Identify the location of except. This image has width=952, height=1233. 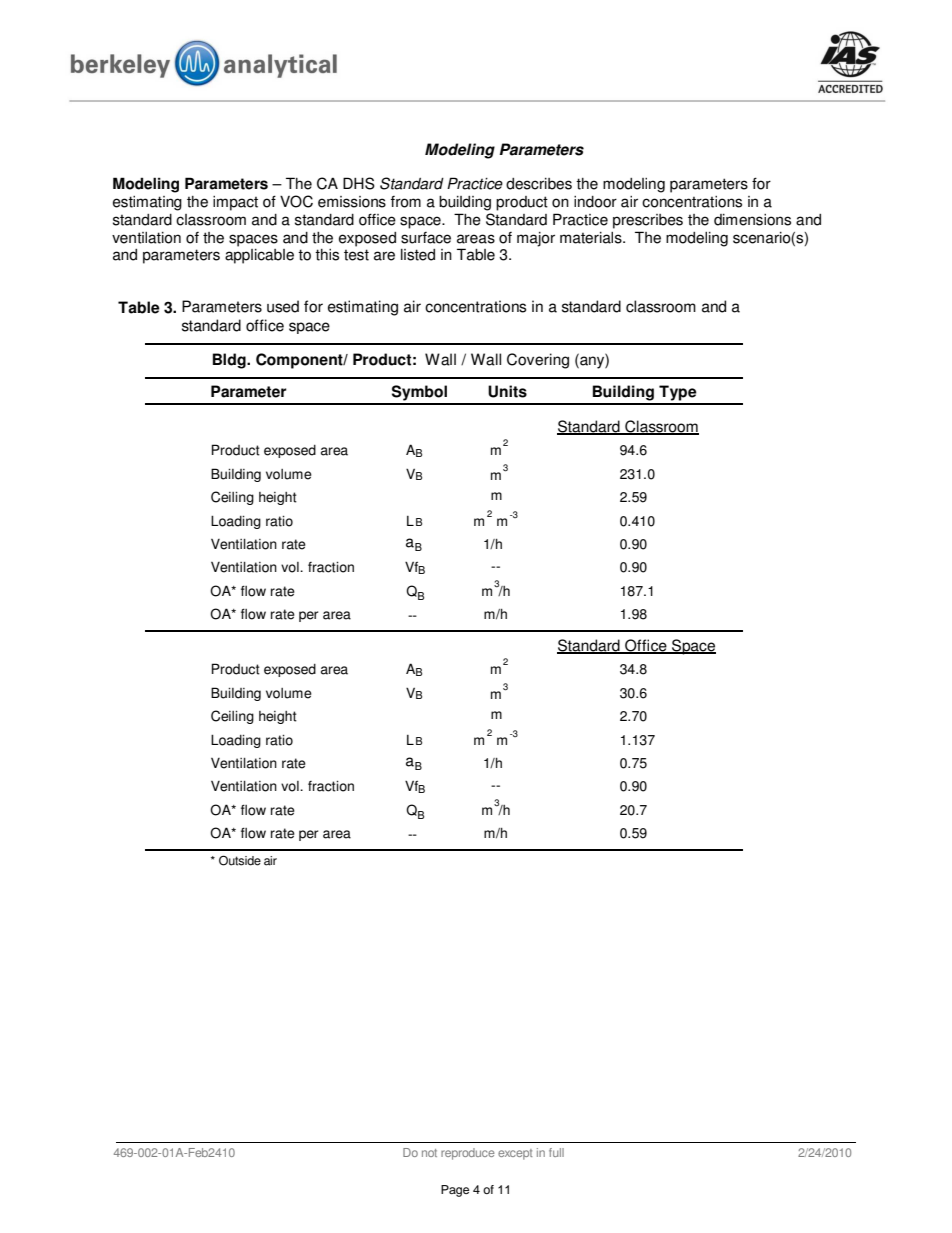
(515, 1154).
